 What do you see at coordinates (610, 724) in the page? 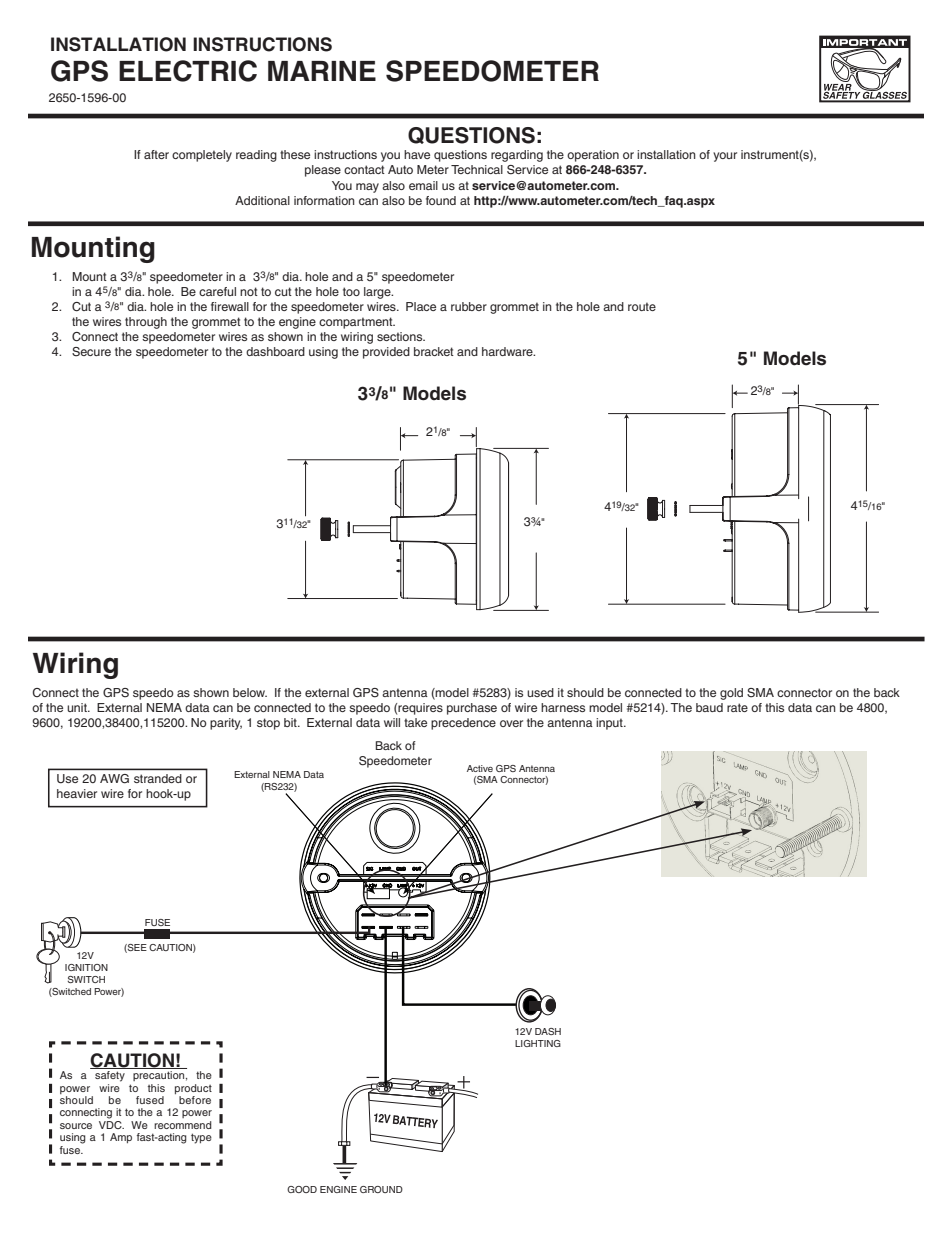
I see `input` at bounding box center [610, 724].
